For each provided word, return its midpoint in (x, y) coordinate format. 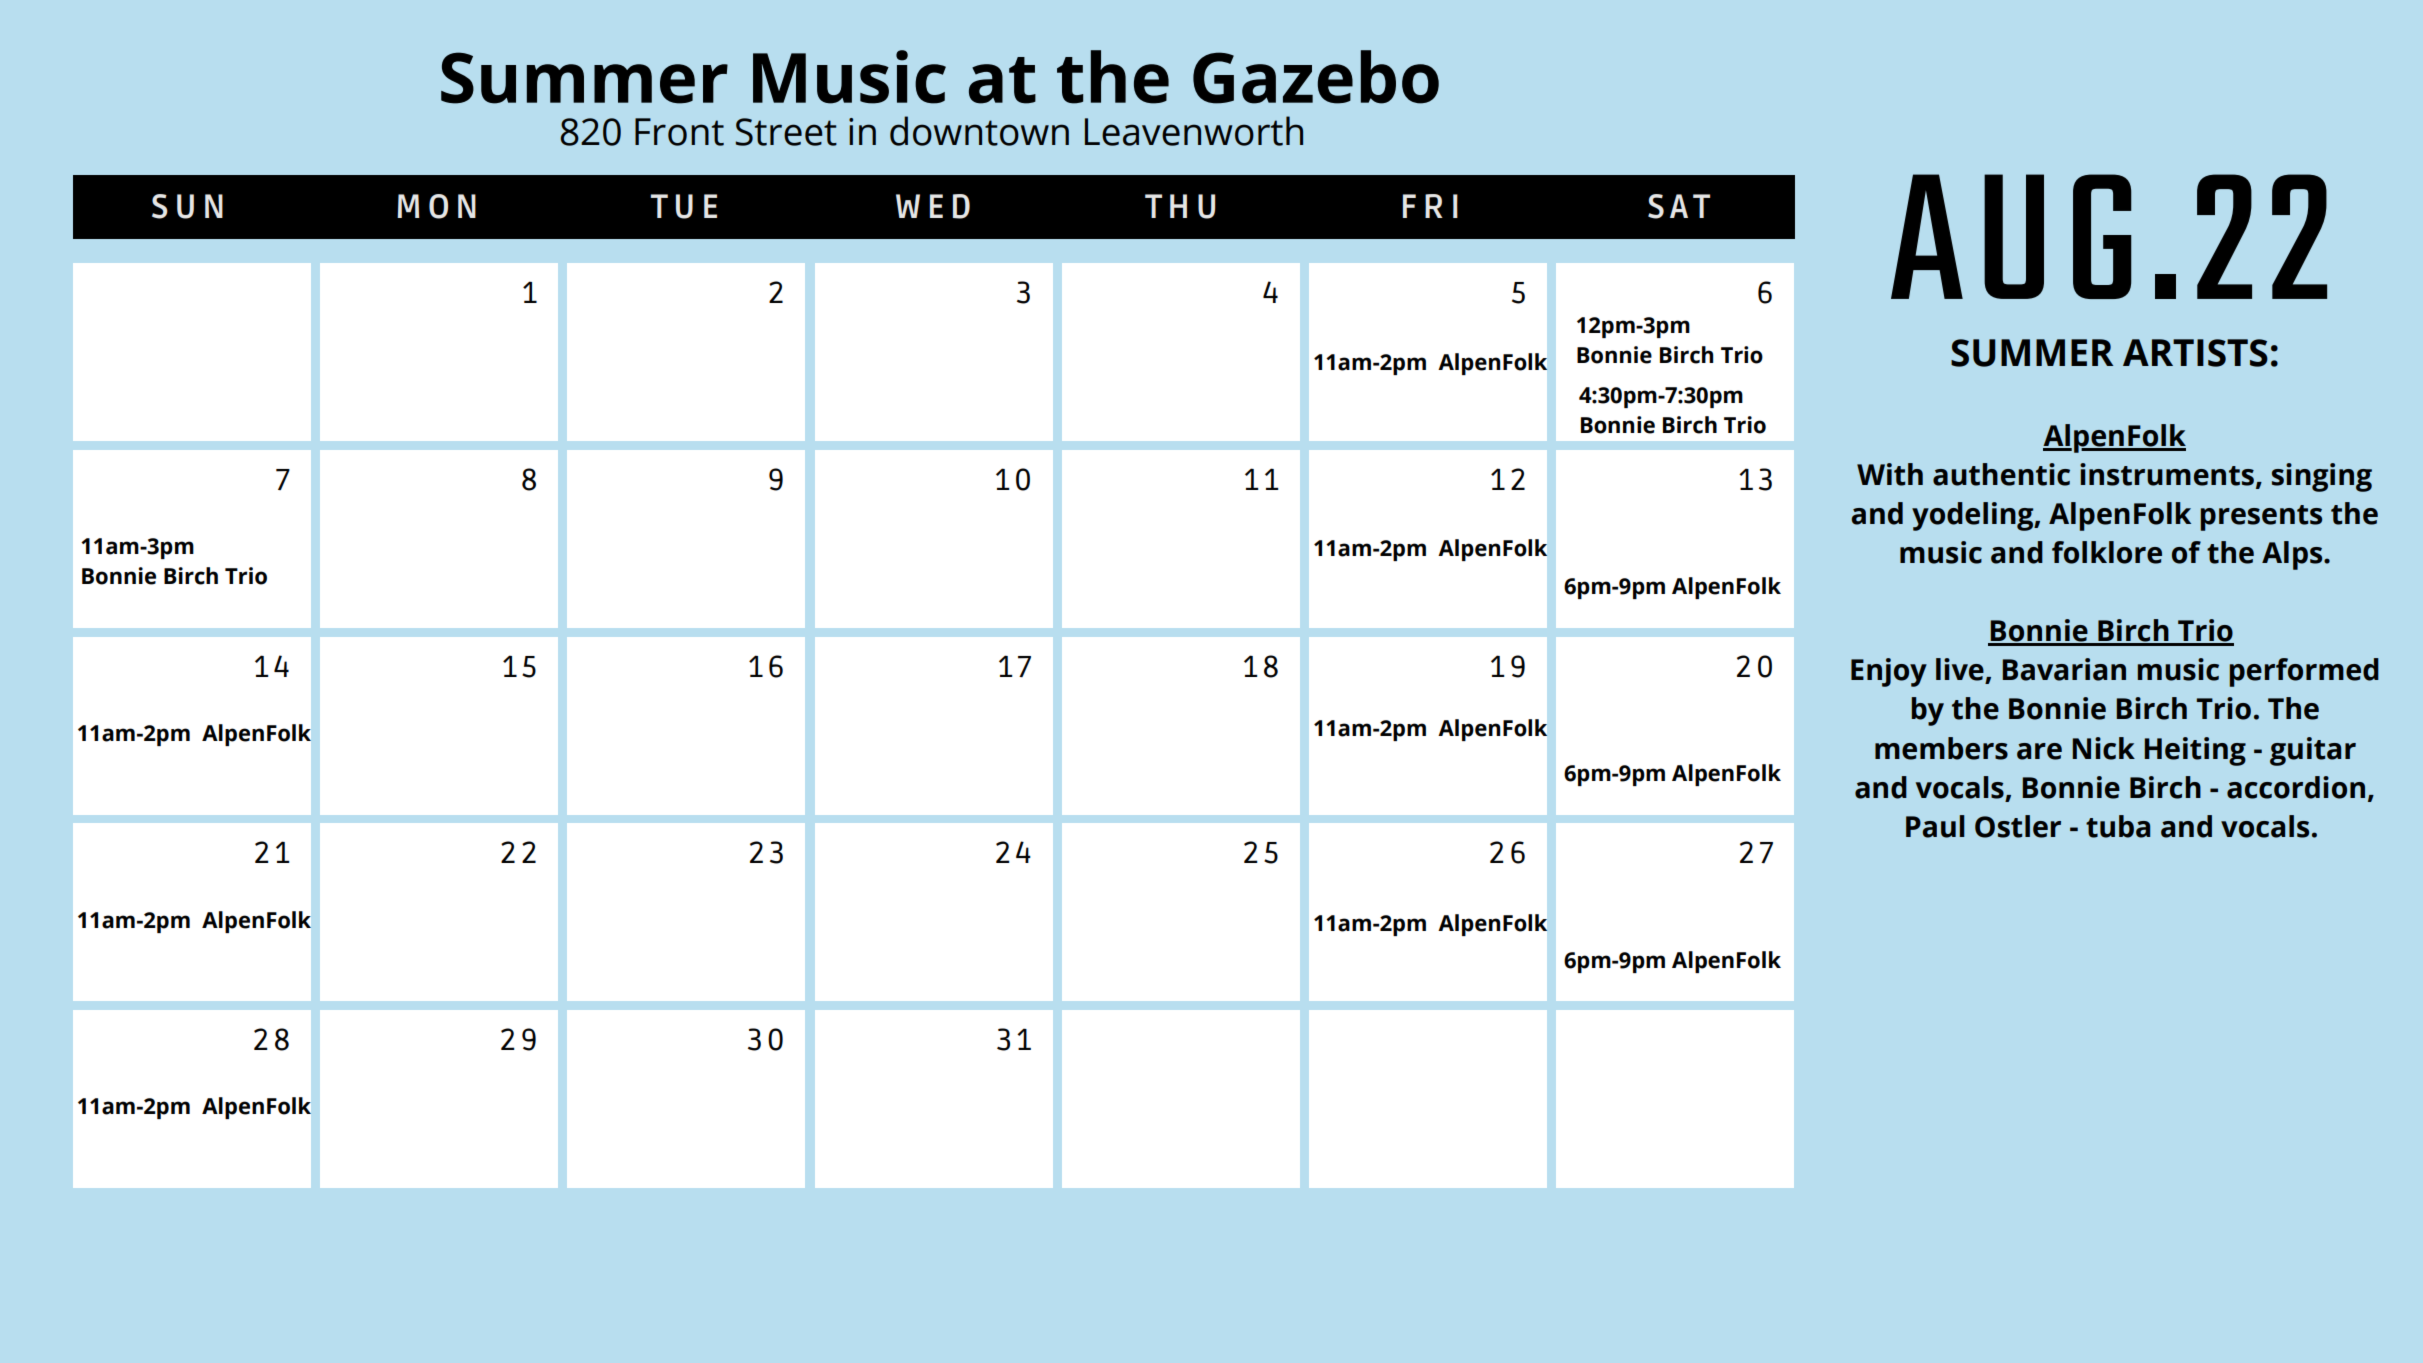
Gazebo (1316, 77)
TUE (683, 206)
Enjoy (1889, 672)
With (1890, 474)
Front (679, 132)
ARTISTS (2195, 353)
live (1961, 670)
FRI (1430, 206)
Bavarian (2064, 669)
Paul (1935, 826)
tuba (2118, 826)
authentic (2001, 474)
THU (1180, 206)
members (1941, 748)
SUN (187, 206)
